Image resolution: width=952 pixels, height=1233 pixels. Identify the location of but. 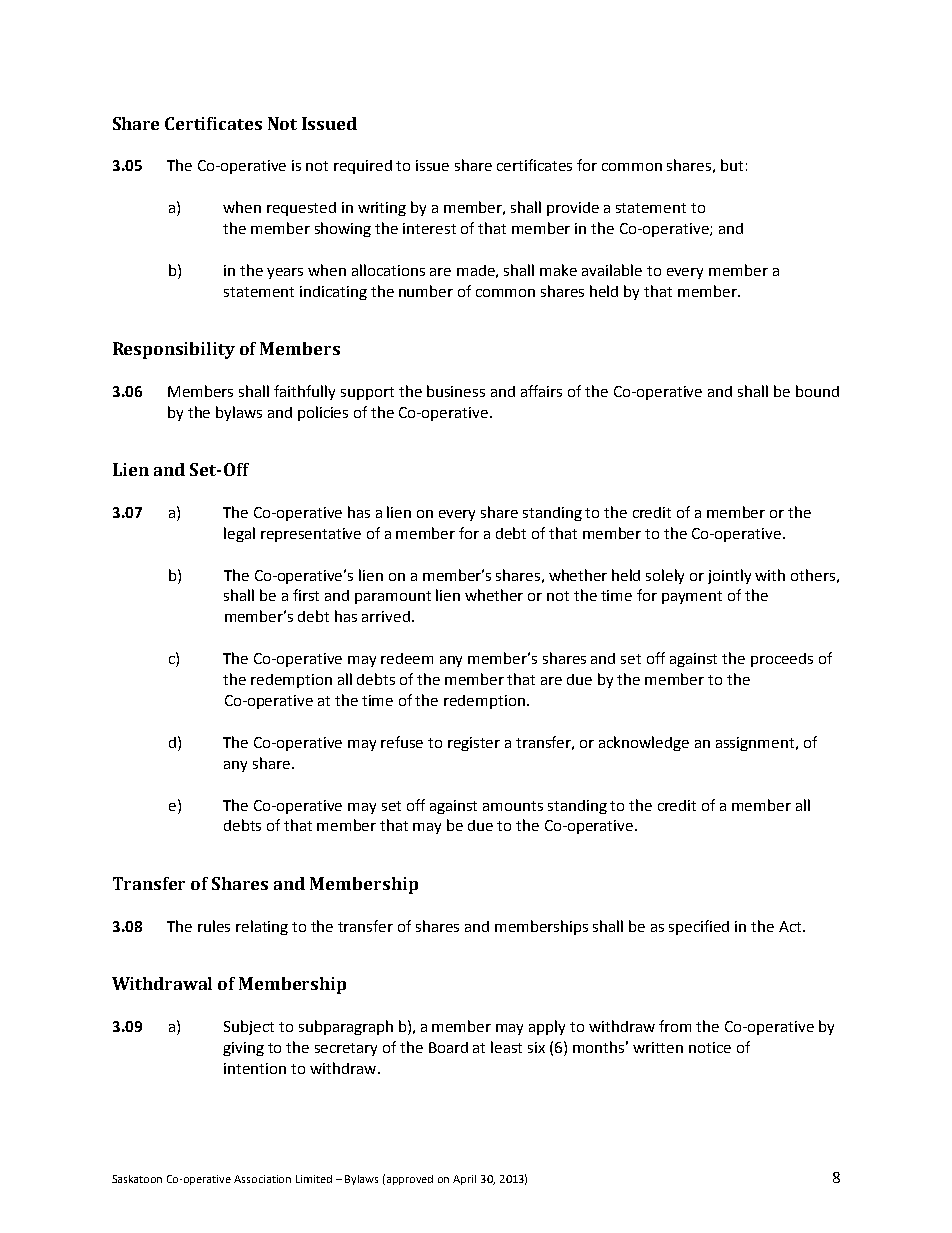
(732, 165).
